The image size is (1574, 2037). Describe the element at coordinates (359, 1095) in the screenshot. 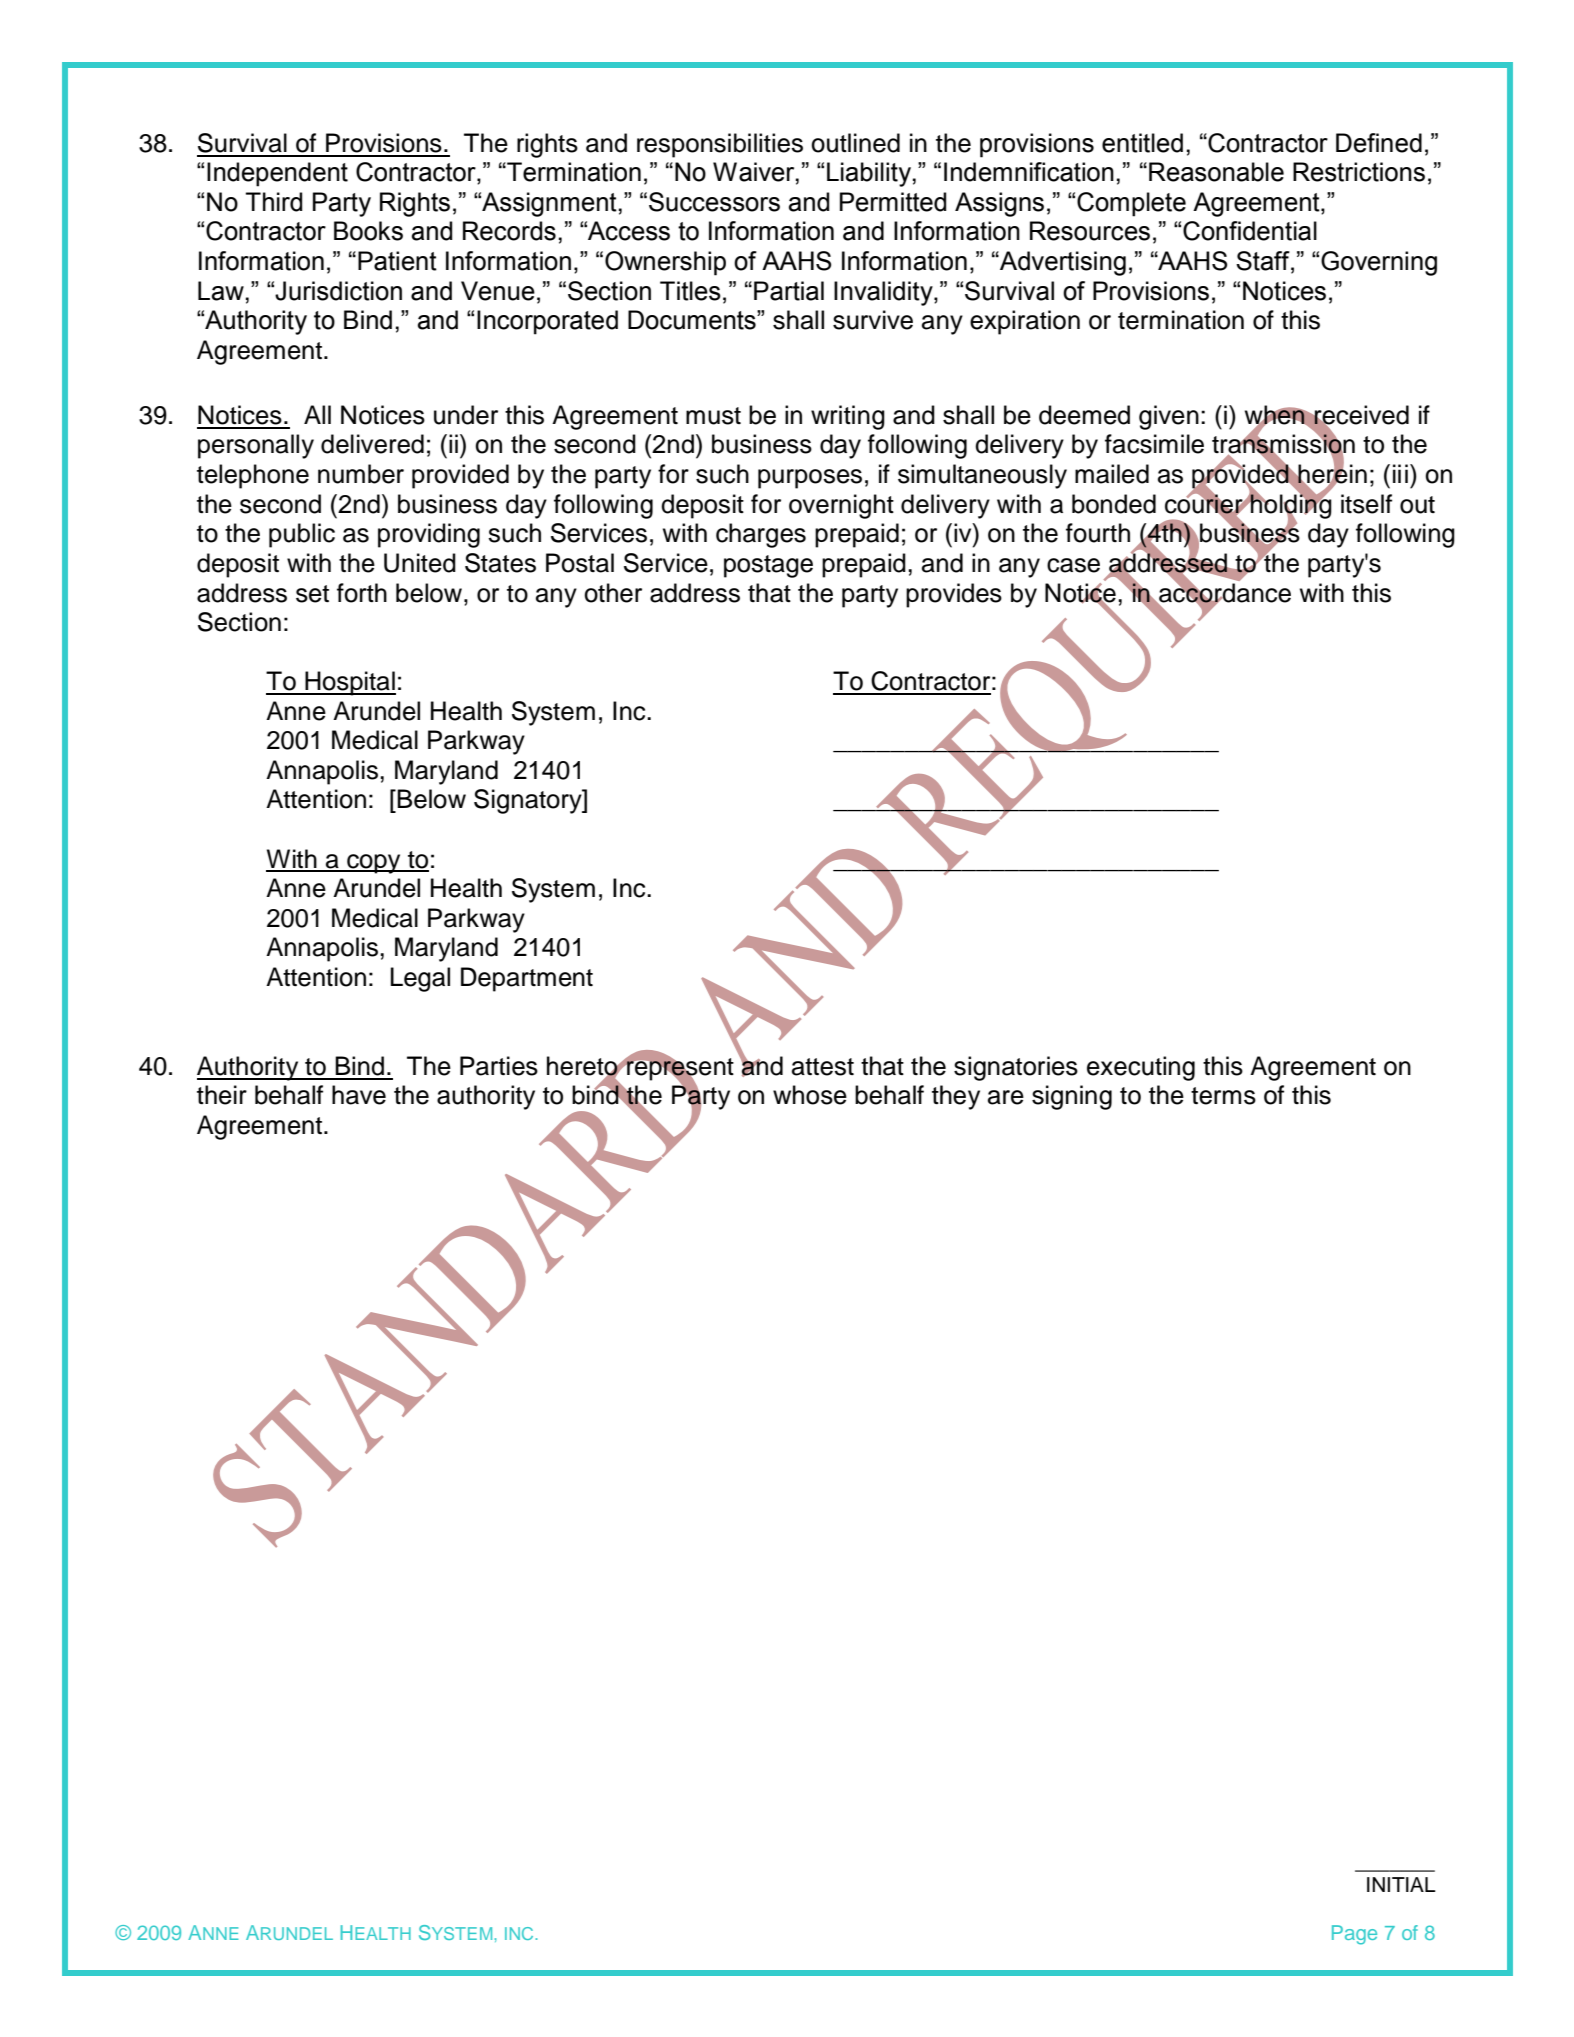

I see `have` at that location.
